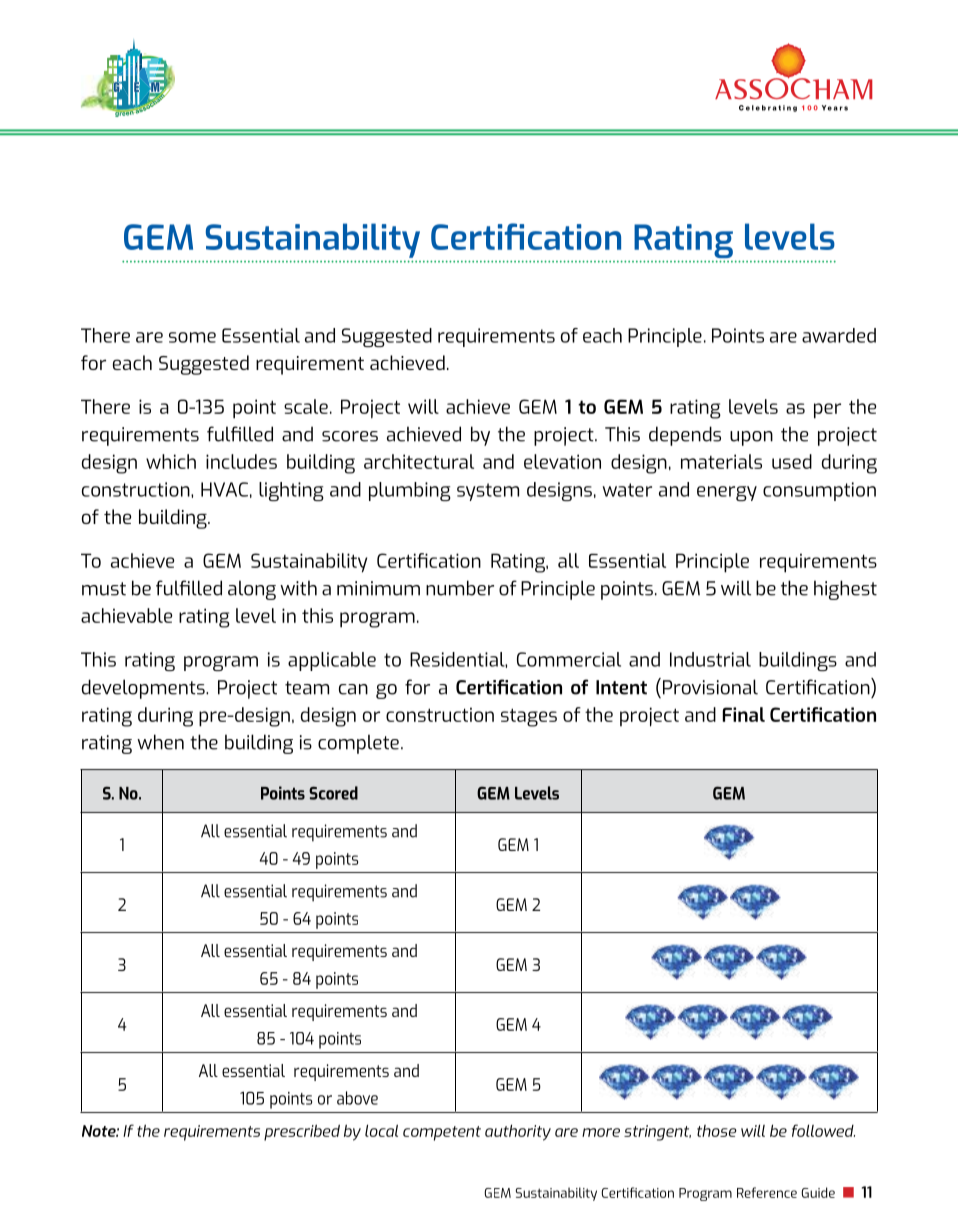 This screenshot has width=958, height=1232. Describe the element at coordinates (350, 436) in the screenshot. I see `scores` at that location.
